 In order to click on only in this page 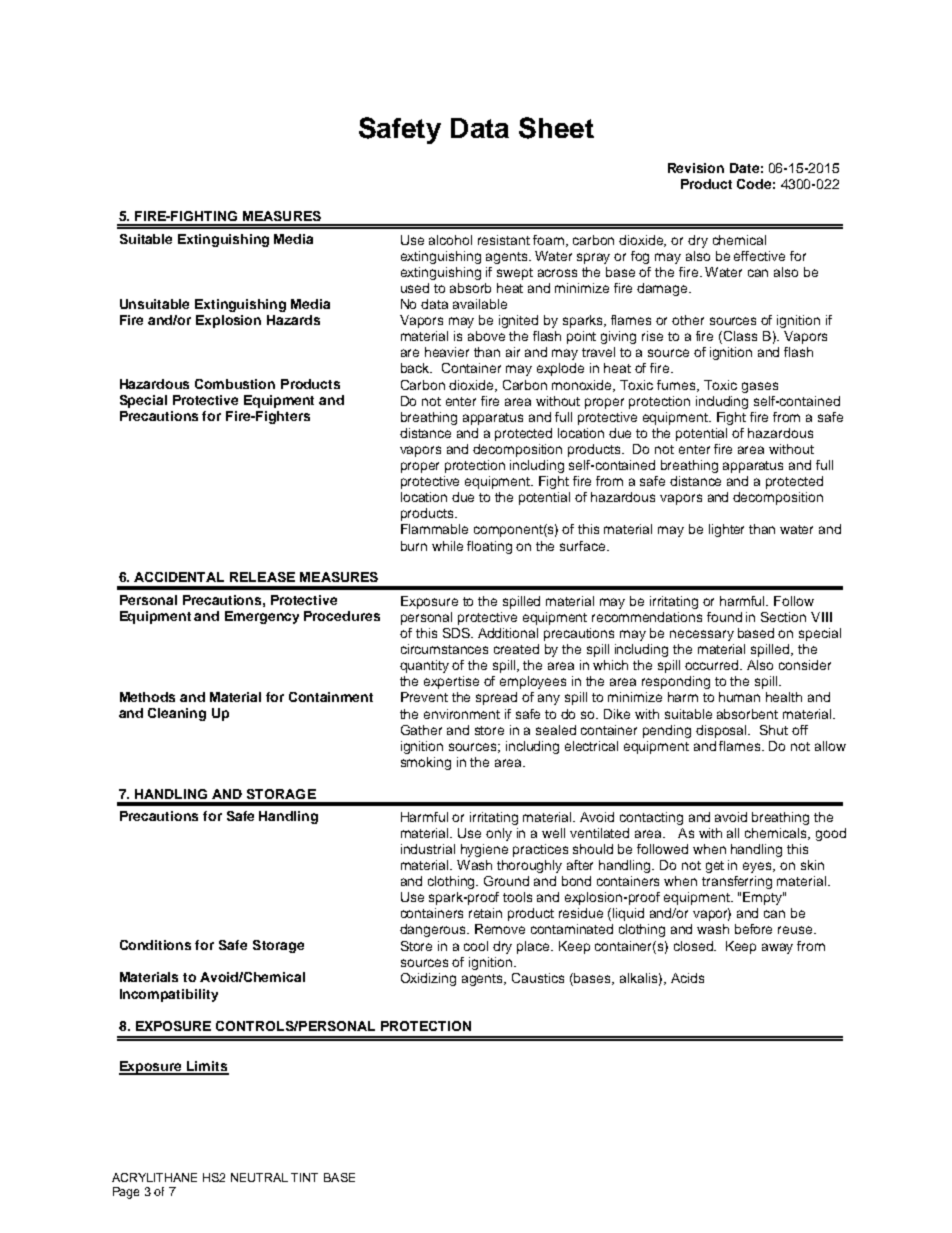, I will do `click(499, 834)`.
